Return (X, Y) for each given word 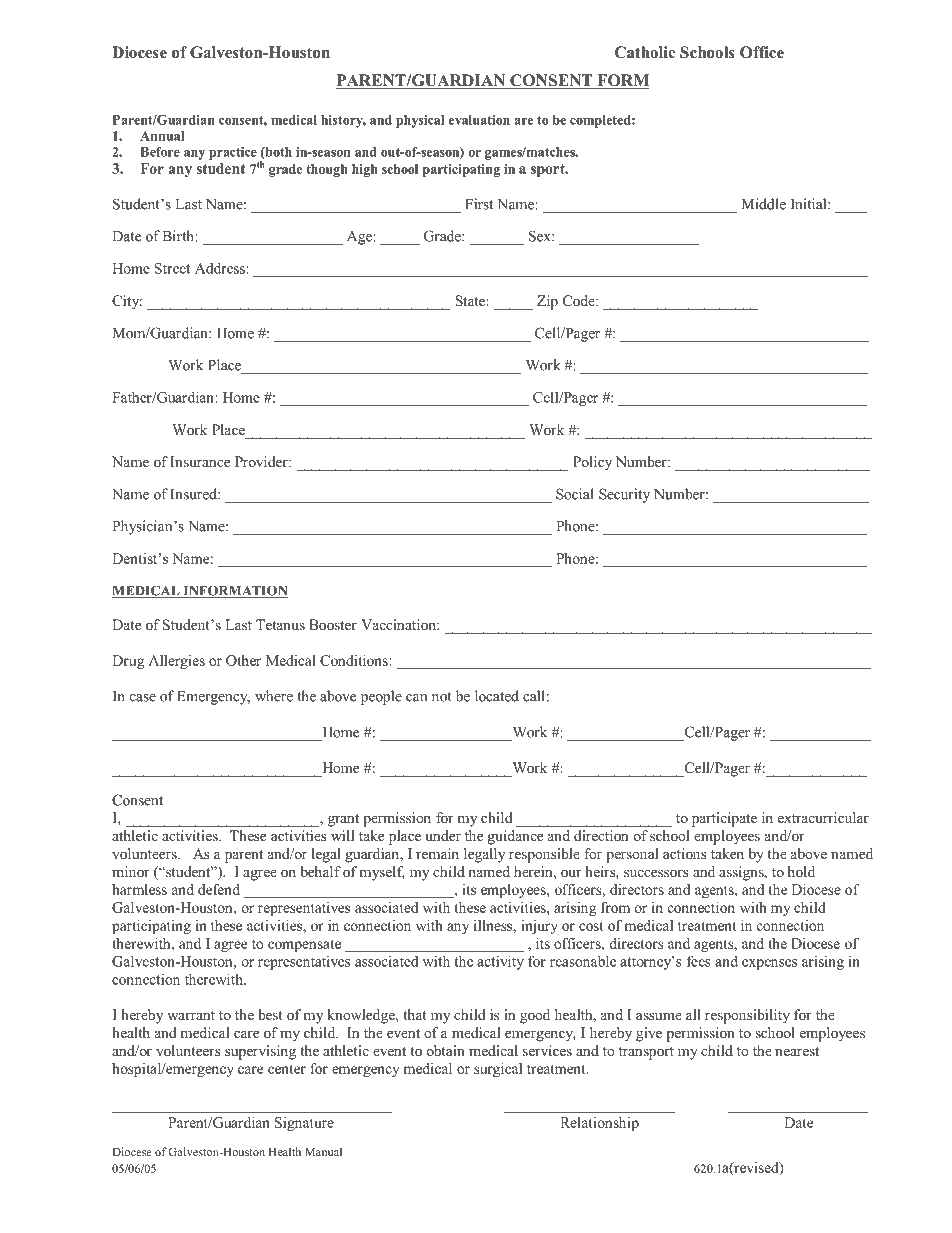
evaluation (479, 120)
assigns (742, 873)
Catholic (645, 52)
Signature (304, 1124)
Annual (162, 136)
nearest (797, 1051)
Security (624, 495)
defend (219, 889)
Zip (547, 302)
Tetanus (280, 624)
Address (221, 268)
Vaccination (399, 624)
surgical (498, 1070)
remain (437, 853)
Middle (764, 204)
